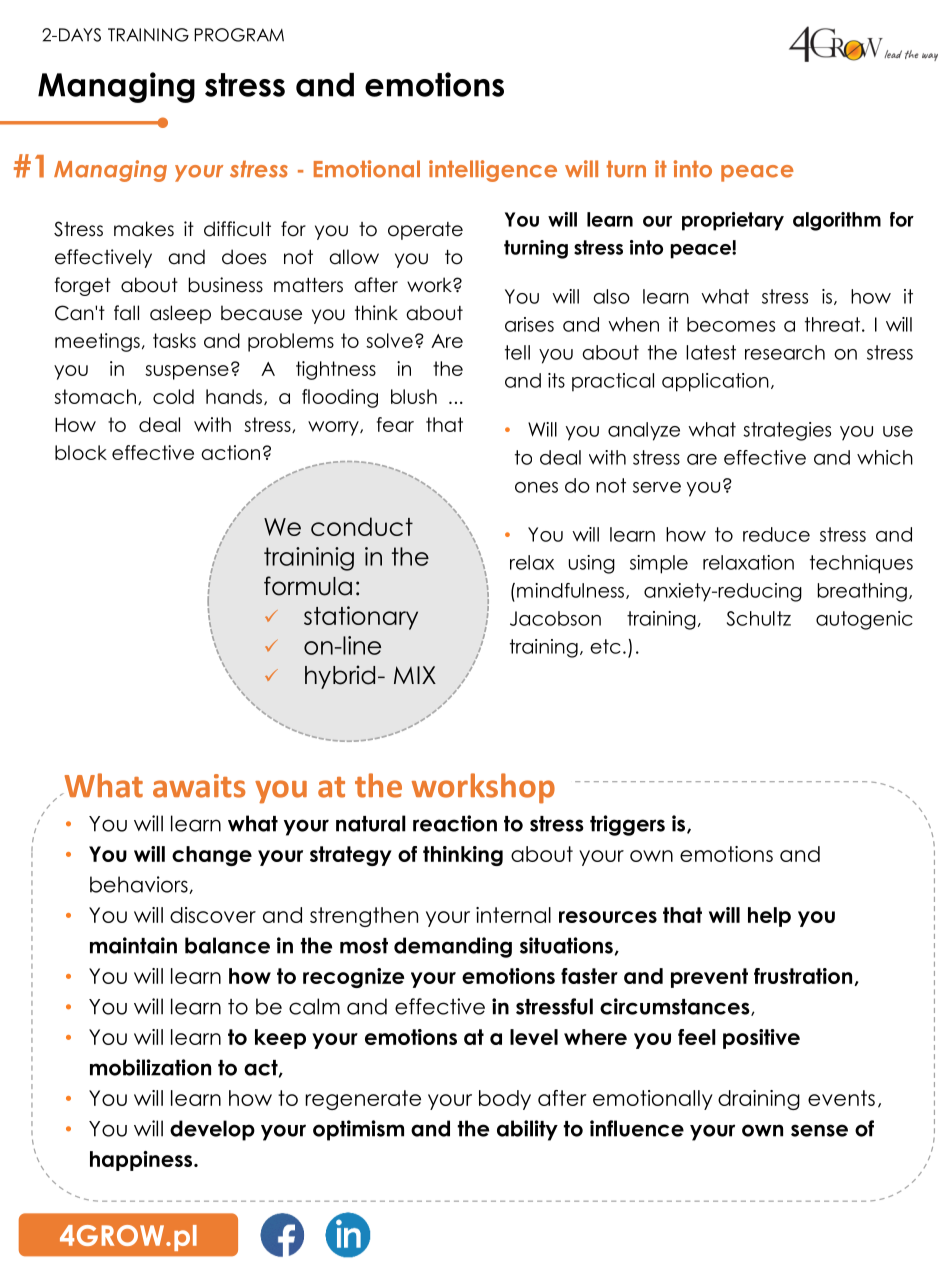 Image resolution: width=952 pixels, height=1270 pixels. I want to click on Jacobson, so click(555, 618).
